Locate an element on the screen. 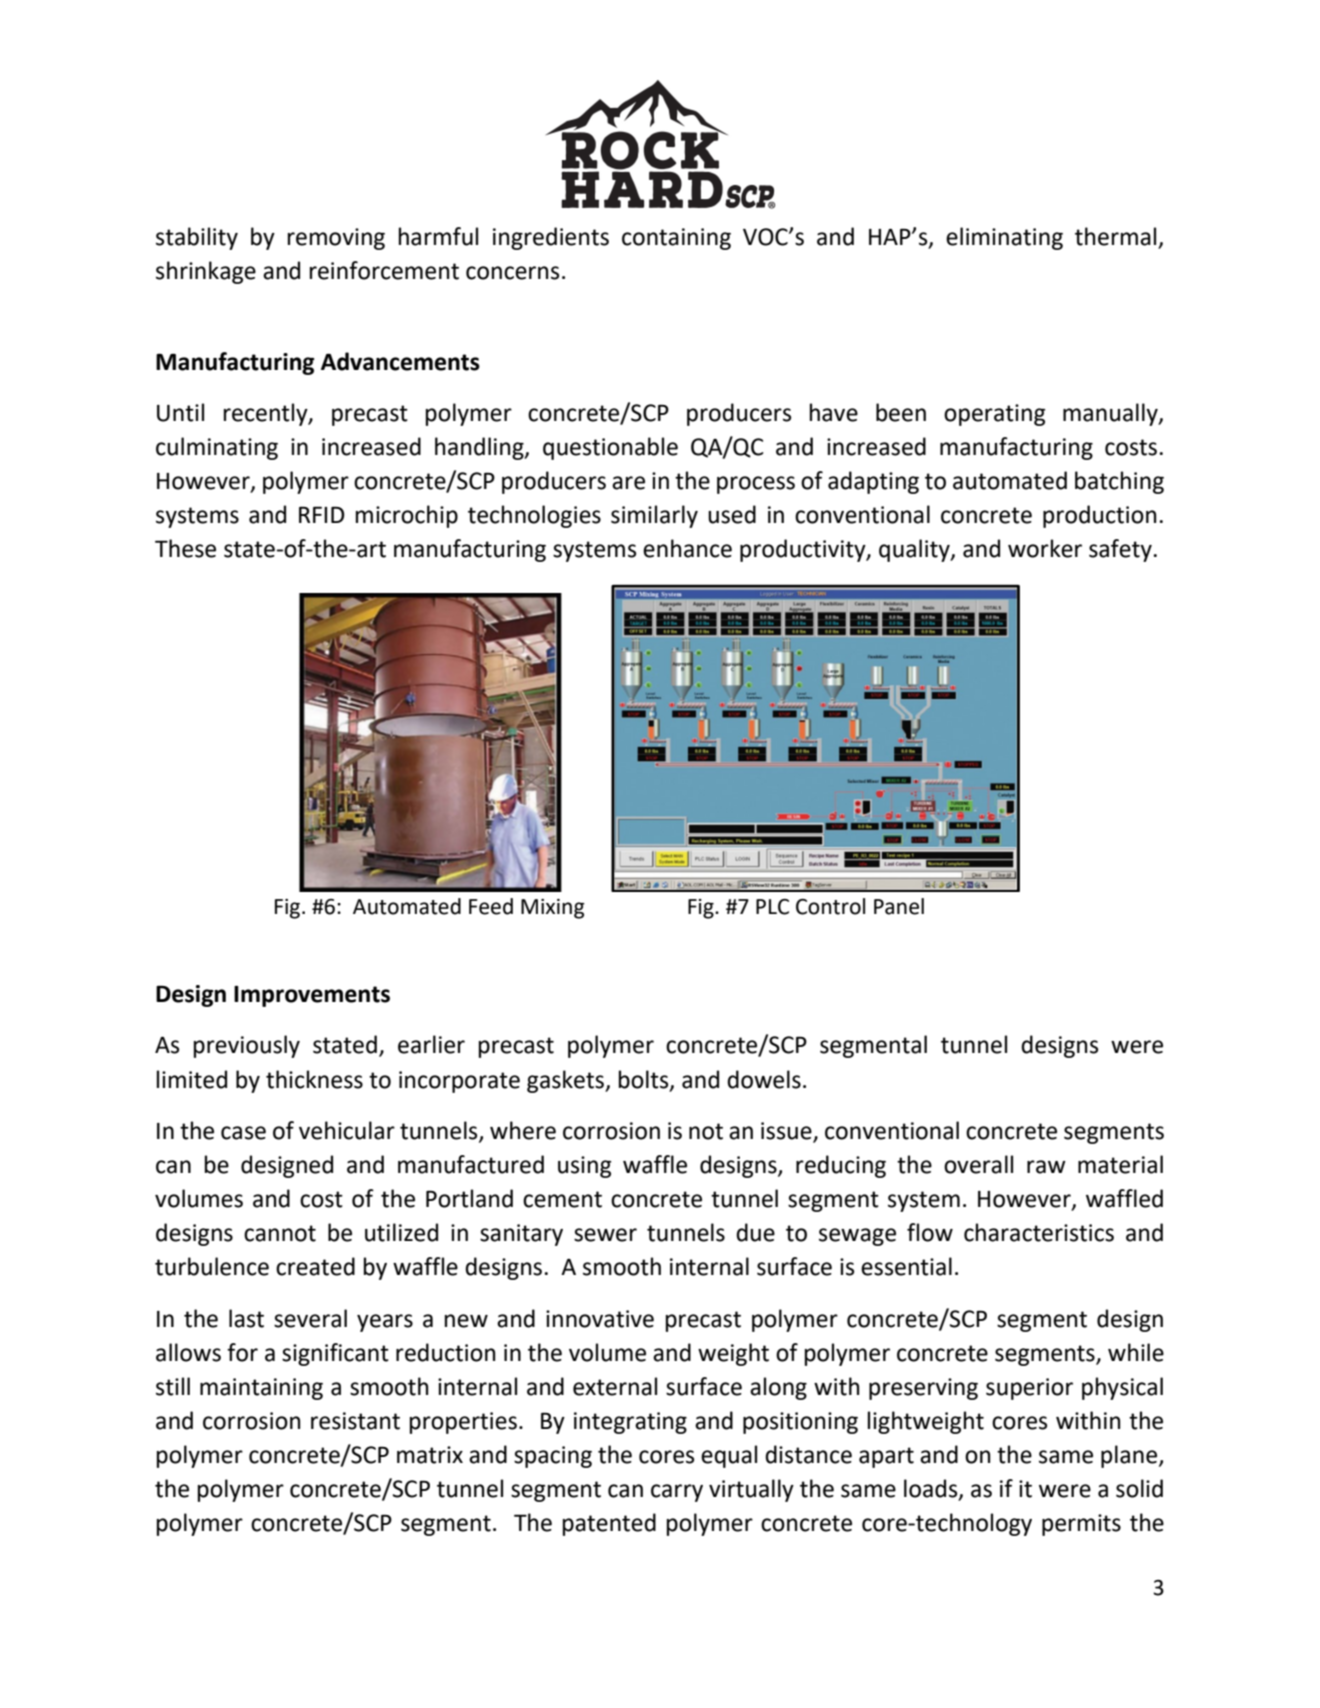 This screenshot has width=1320, height=1708. Panel is located at coordinates (899, 906).
